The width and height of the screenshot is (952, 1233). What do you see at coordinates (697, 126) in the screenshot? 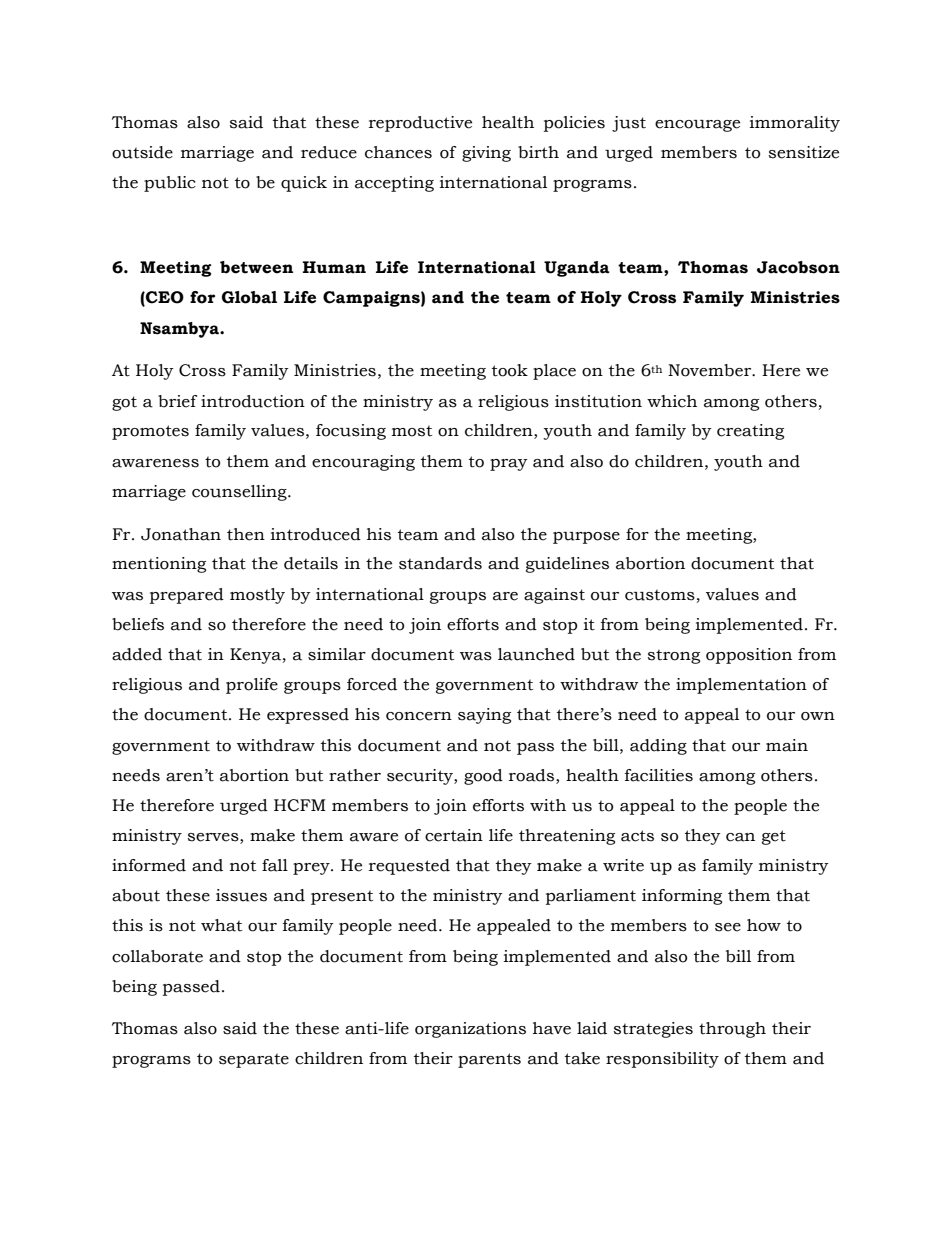
I see `encourage` at bounding box center [697, 126].
